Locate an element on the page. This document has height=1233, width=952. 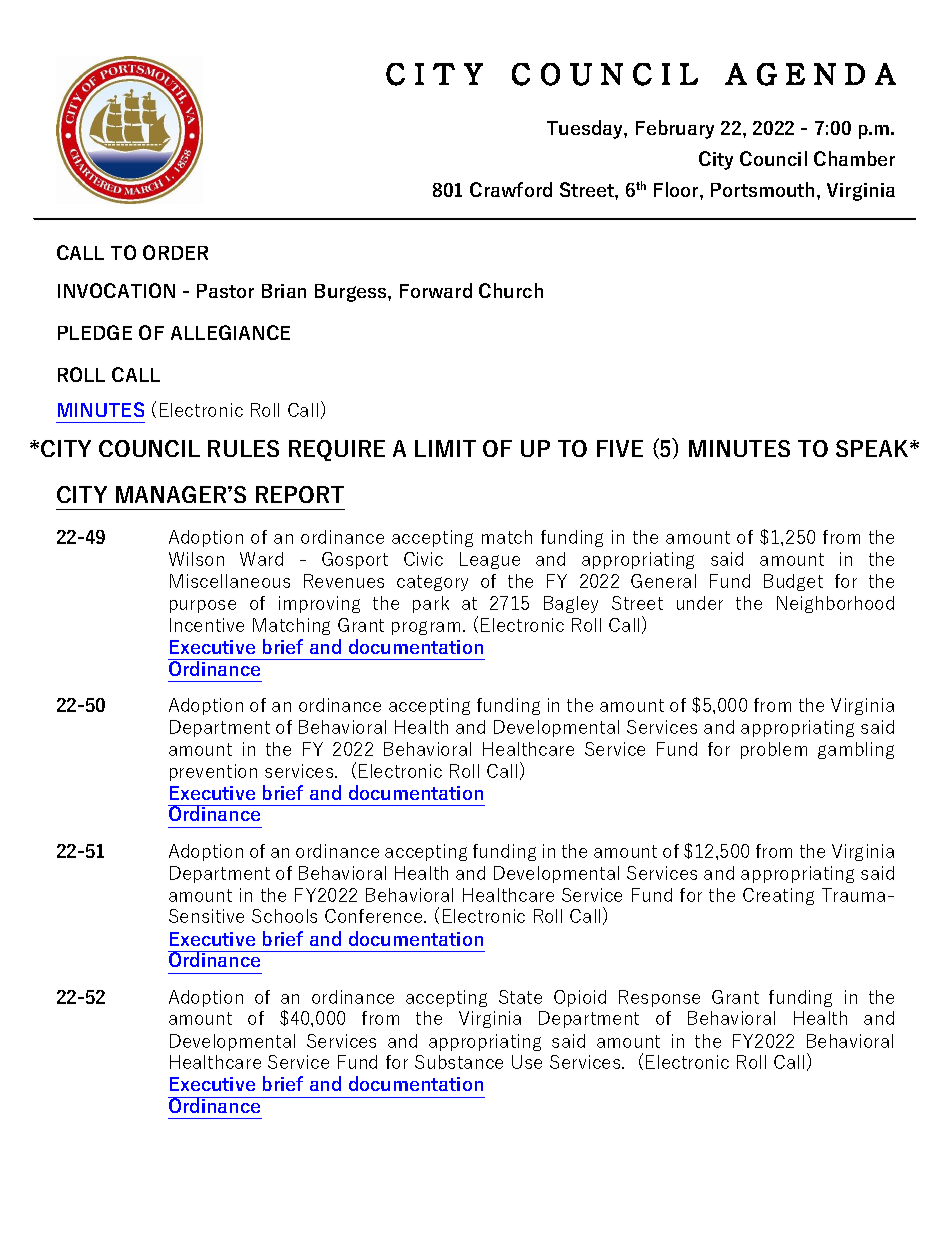
Creating is located at coordinates (778, 896).
